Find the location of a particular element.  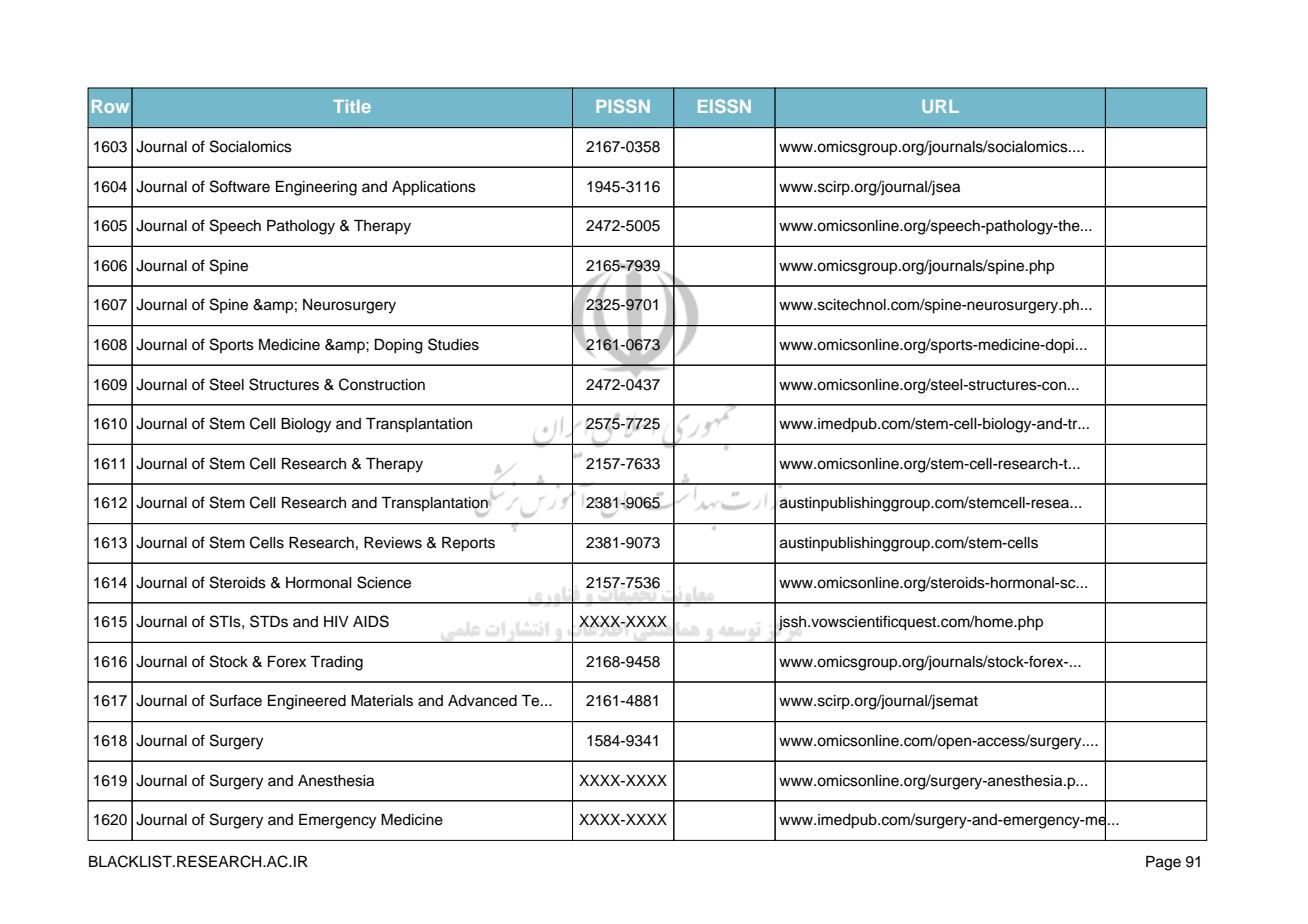

Construction is located at coordinates (382, 384).
